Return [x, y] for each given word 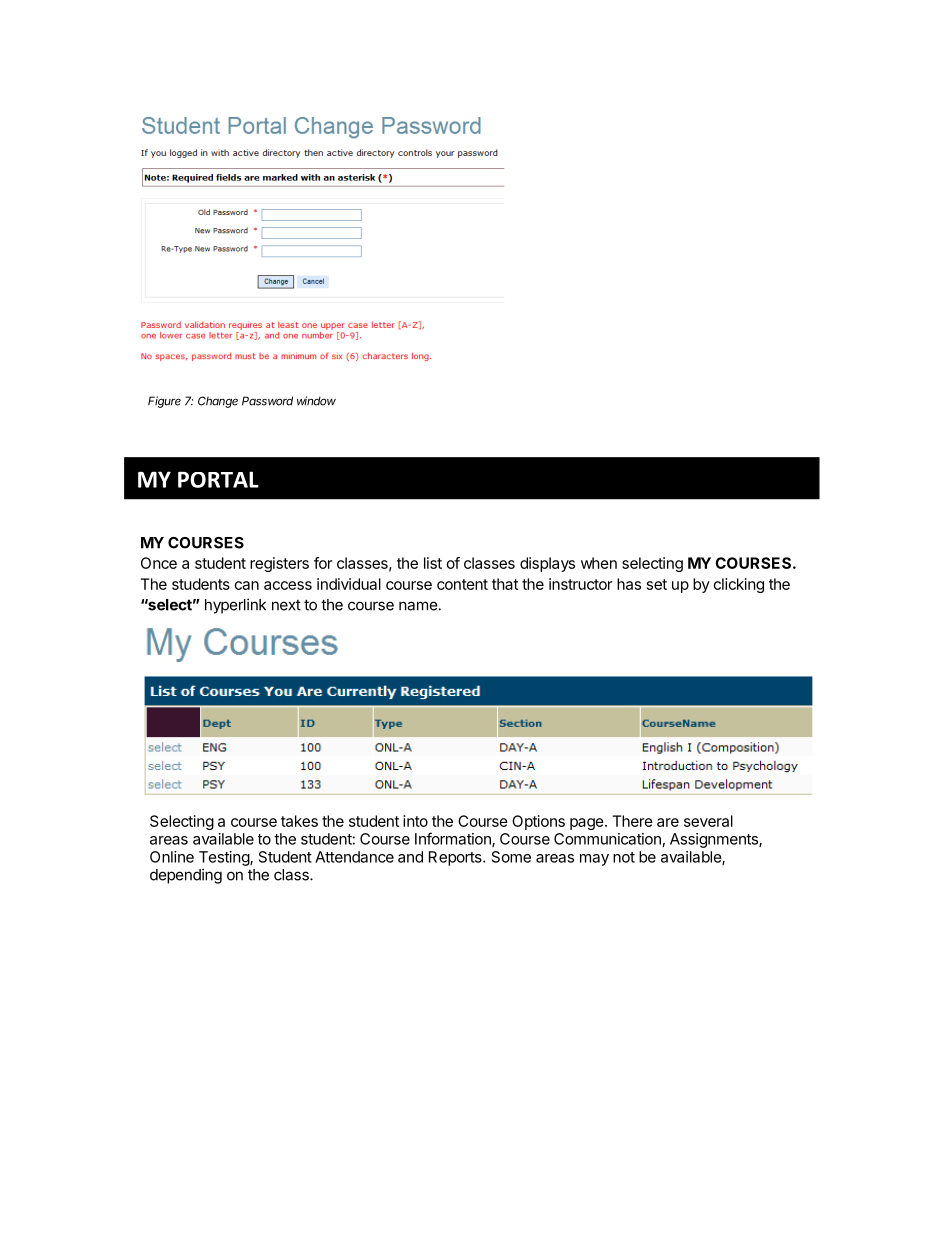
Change [218, 402]
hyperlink [235, 606]
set [657, 584]
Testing [225, 858]
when [599, 563]
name [418, 606]
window [316, 401]
